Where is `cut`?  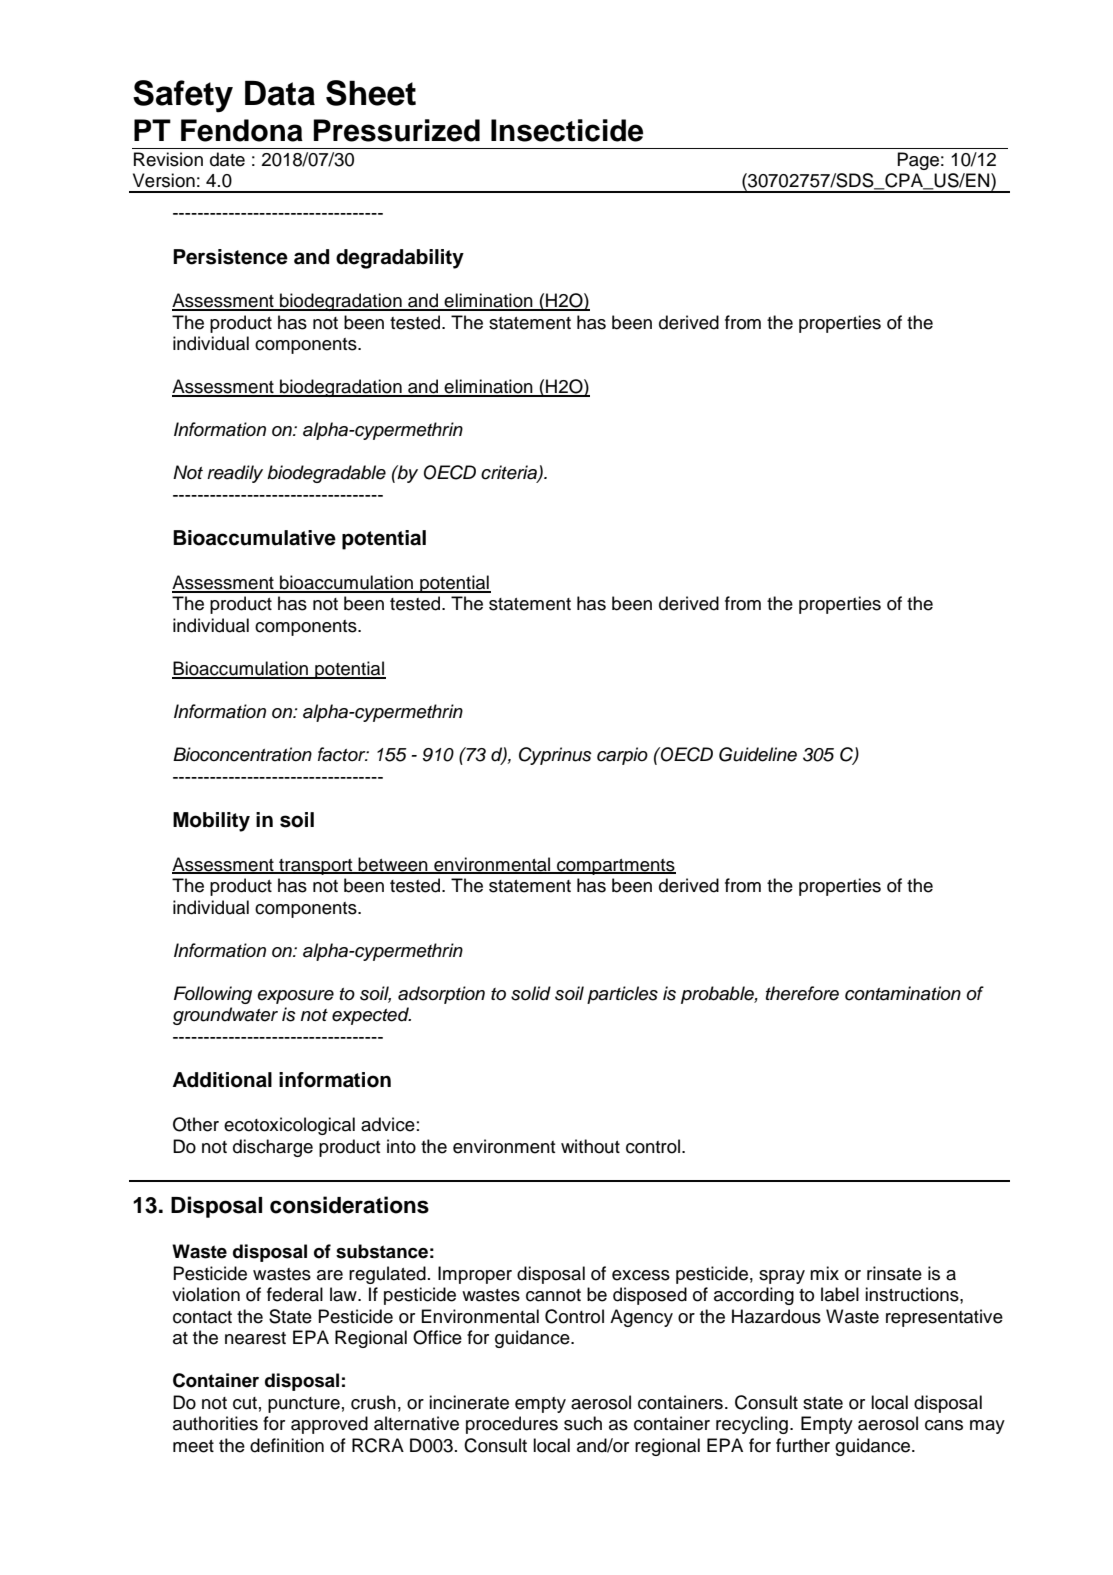 cut is located at coordinates (245, 1403).
